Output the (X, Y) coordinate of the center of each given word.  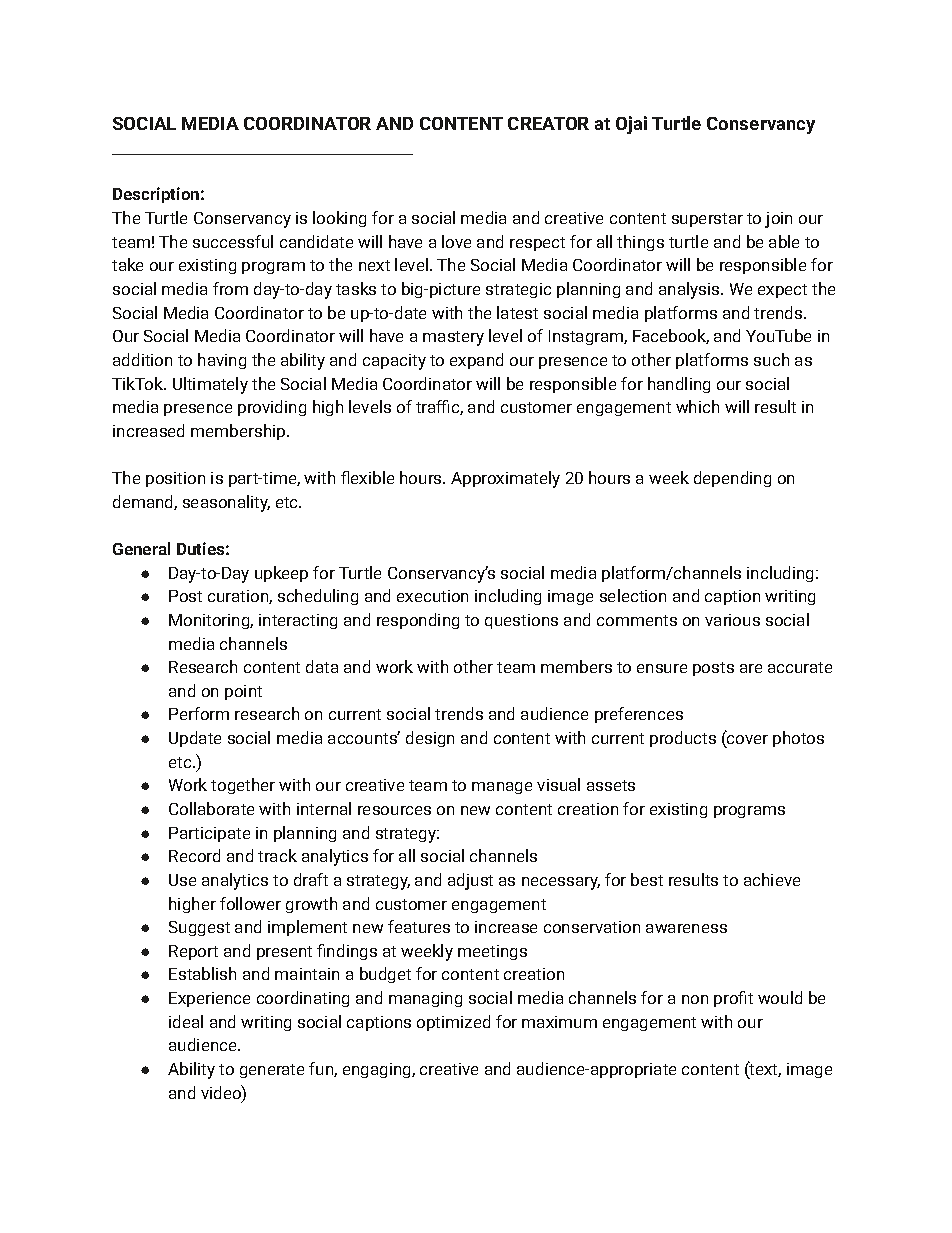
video (222, 1092)
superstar (707, 220)
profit (733, 999)
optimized (453, 1023)
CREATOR (548, 123)
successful (233, 241)
